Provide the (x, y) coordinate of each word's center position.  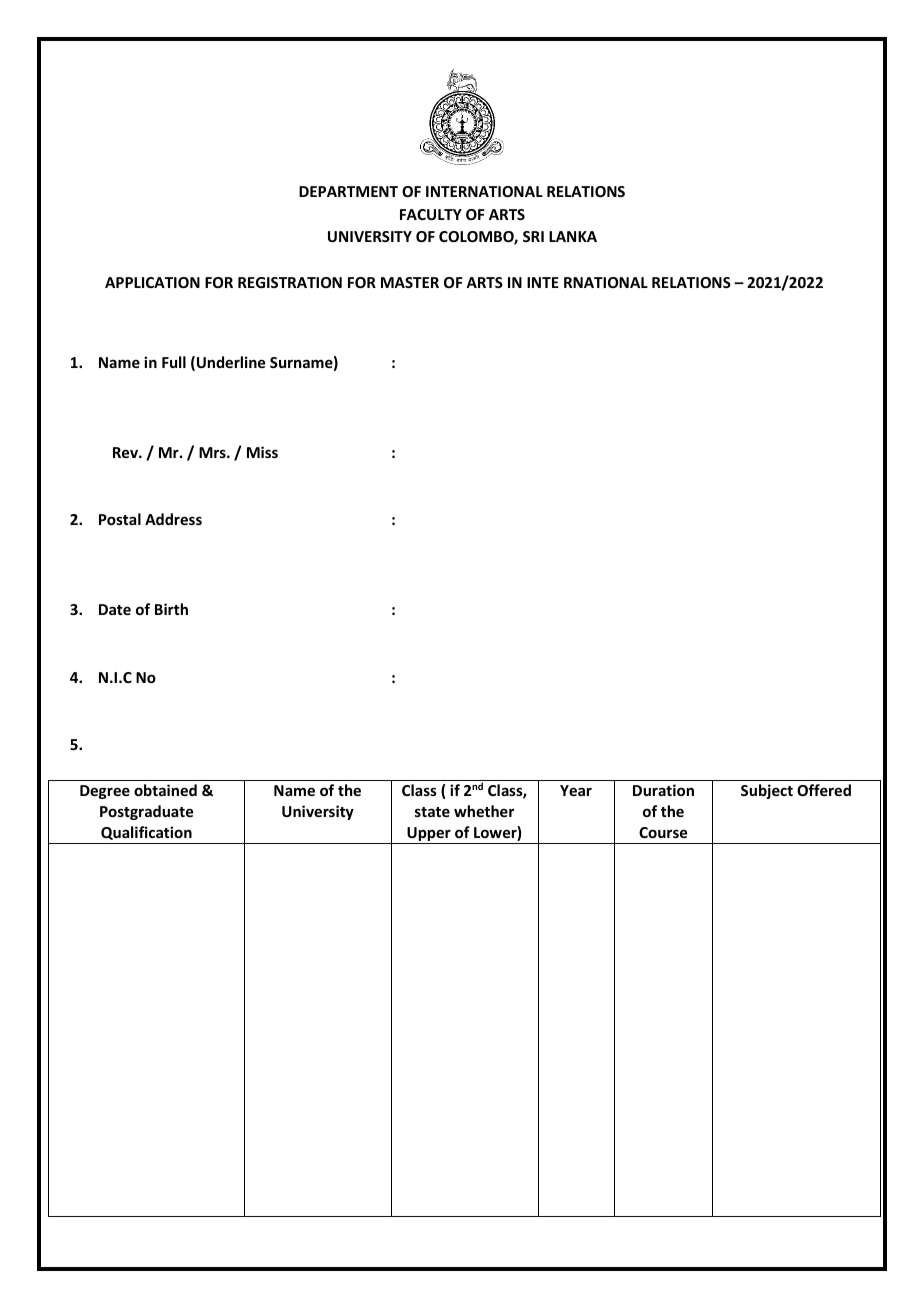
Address (173, 519)
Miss (262, 452)
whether (484, 811)
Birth (171, 609)
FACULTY (431, 214)
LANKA (573, 236)
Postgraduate (146, 812)
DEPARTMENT (348, 191)
